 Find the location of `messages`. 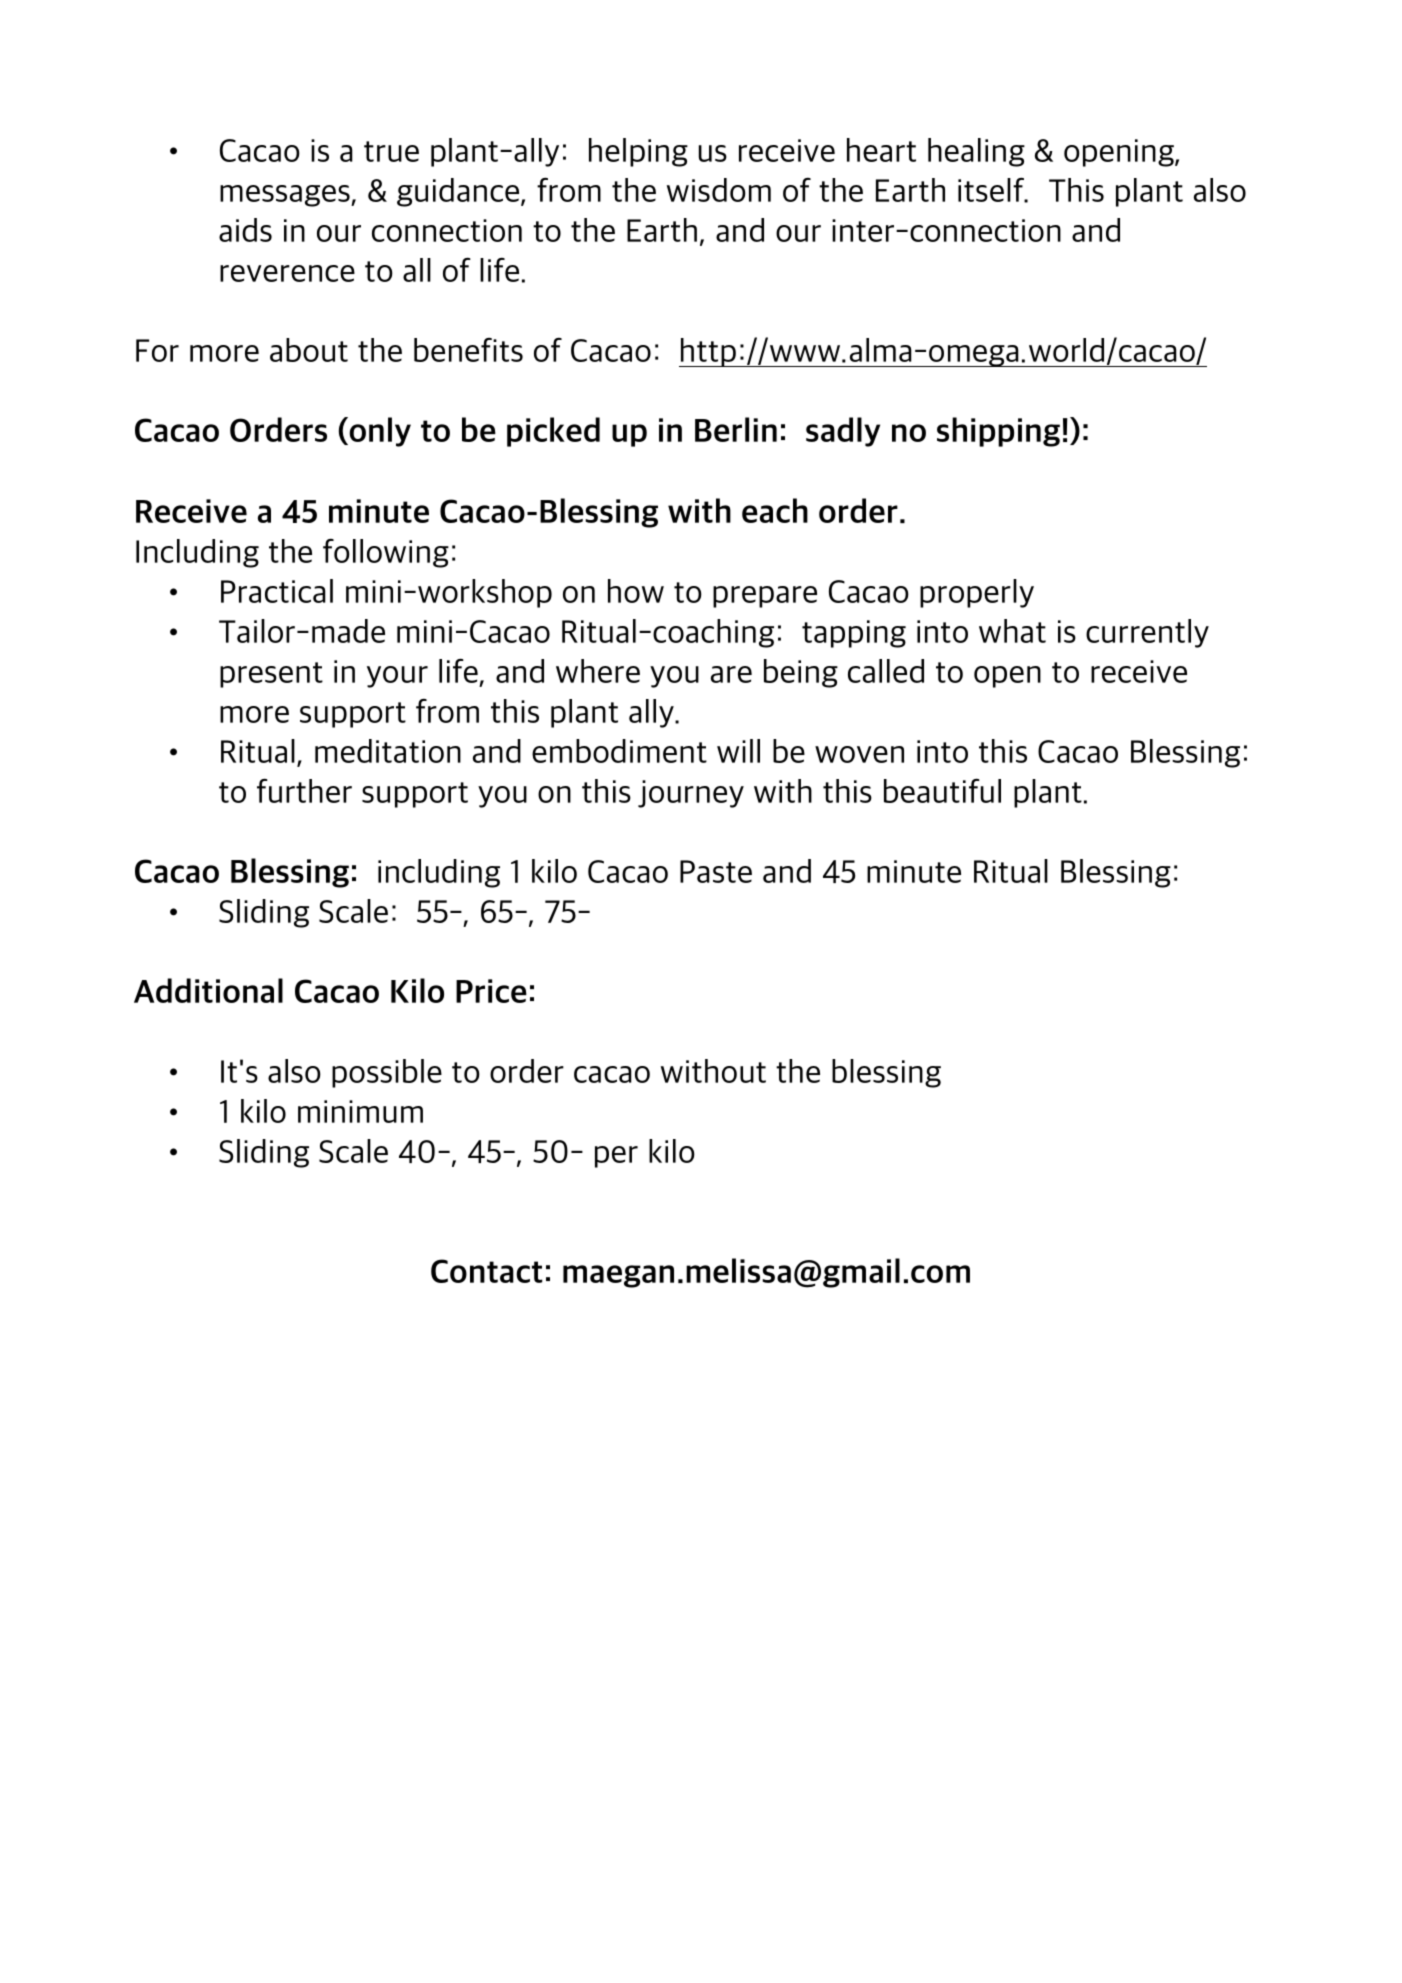

messages is located at coordinates (286, 196).
